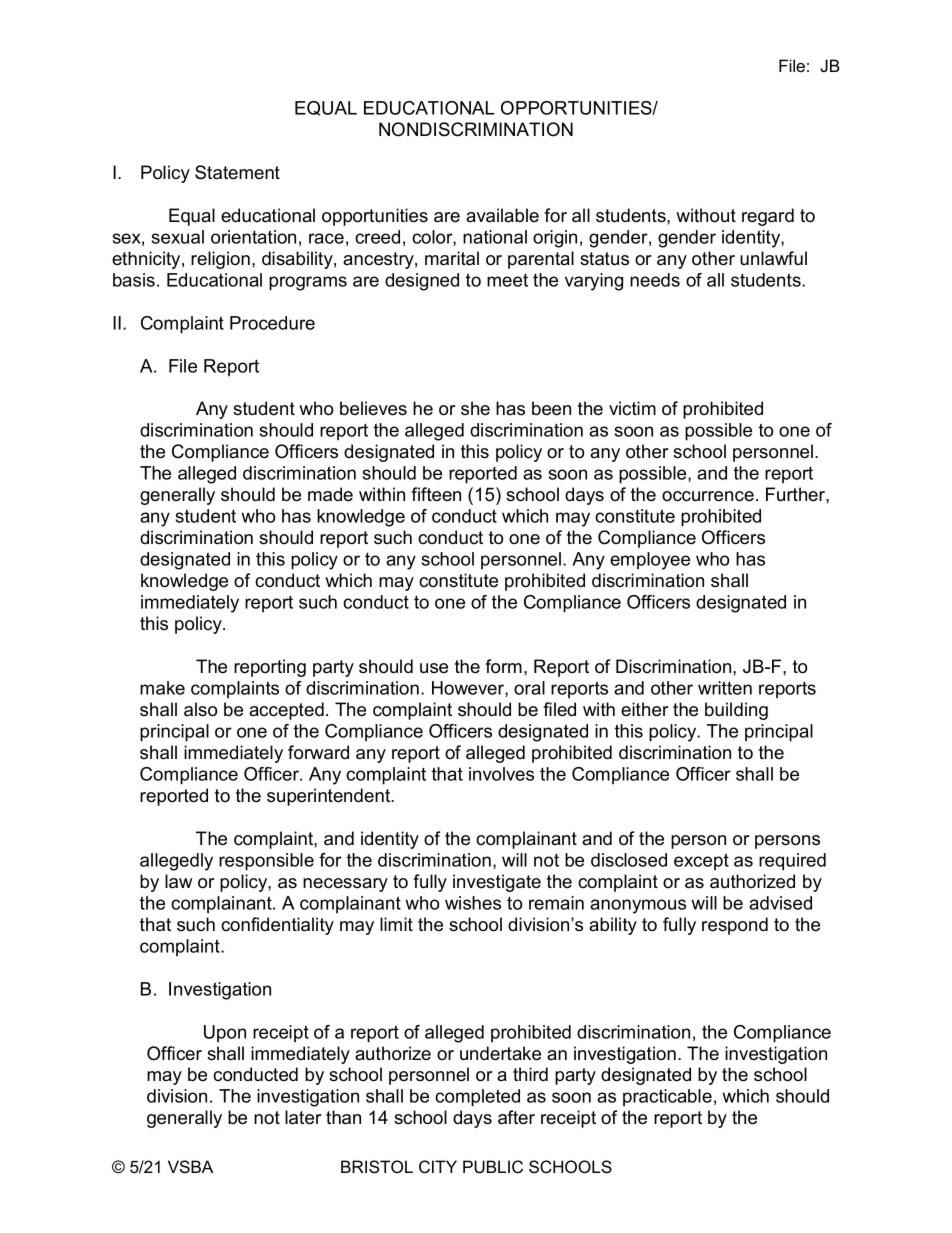 Image resolution: width=952 pixels, height=1233 pixels. I want to click on Statement, so click(237, 172).
